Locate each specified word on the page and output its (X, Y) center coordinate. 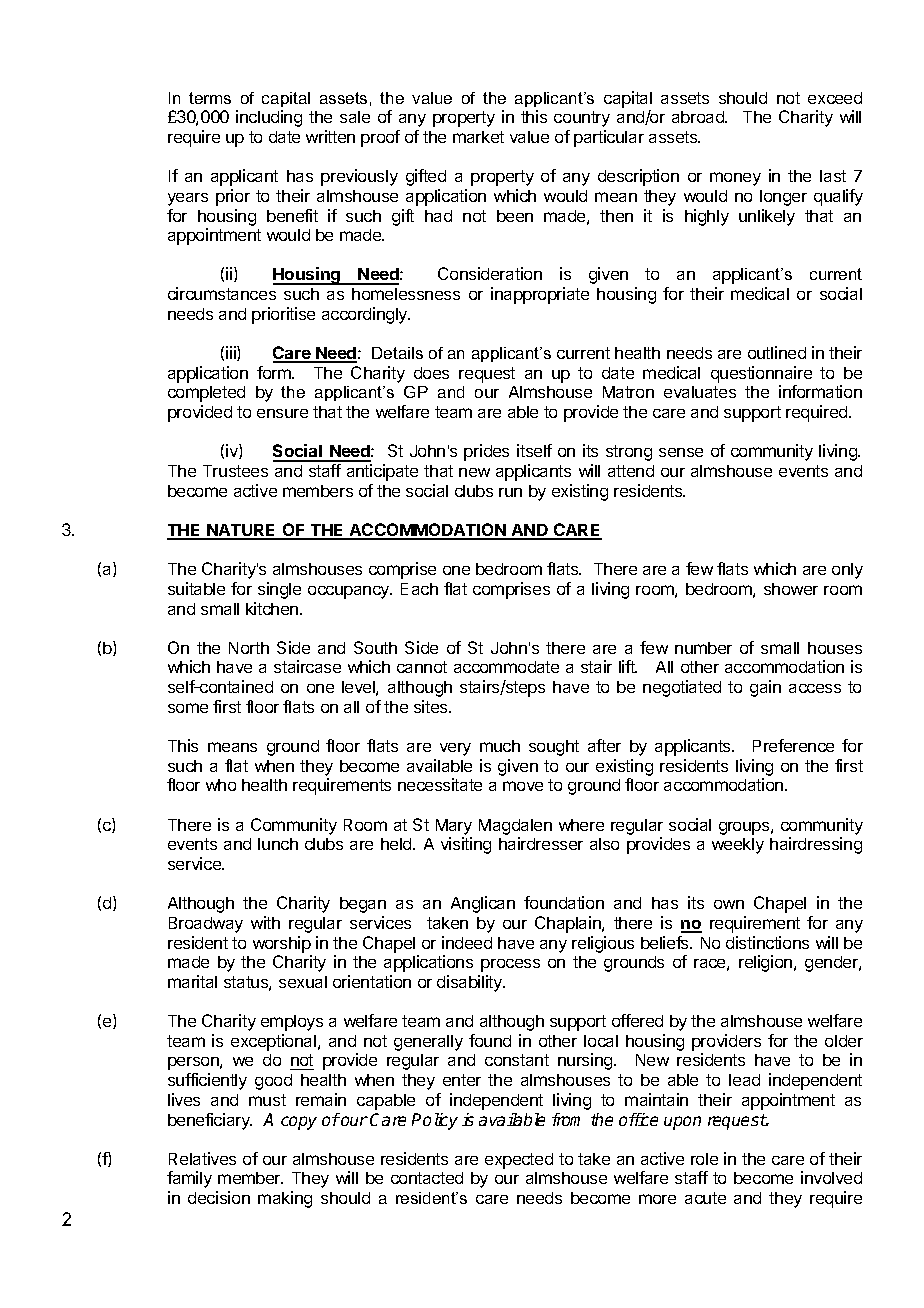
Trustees (235, 471)
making (285, 1199)
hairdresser (541, 843)
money (735, 179)
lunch (278, 844)
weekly (738, 846)
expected (519, 1161)
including (269, 118)
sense (681, 452)
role (704, 1159)
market (478, 137)
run (510, 492)
